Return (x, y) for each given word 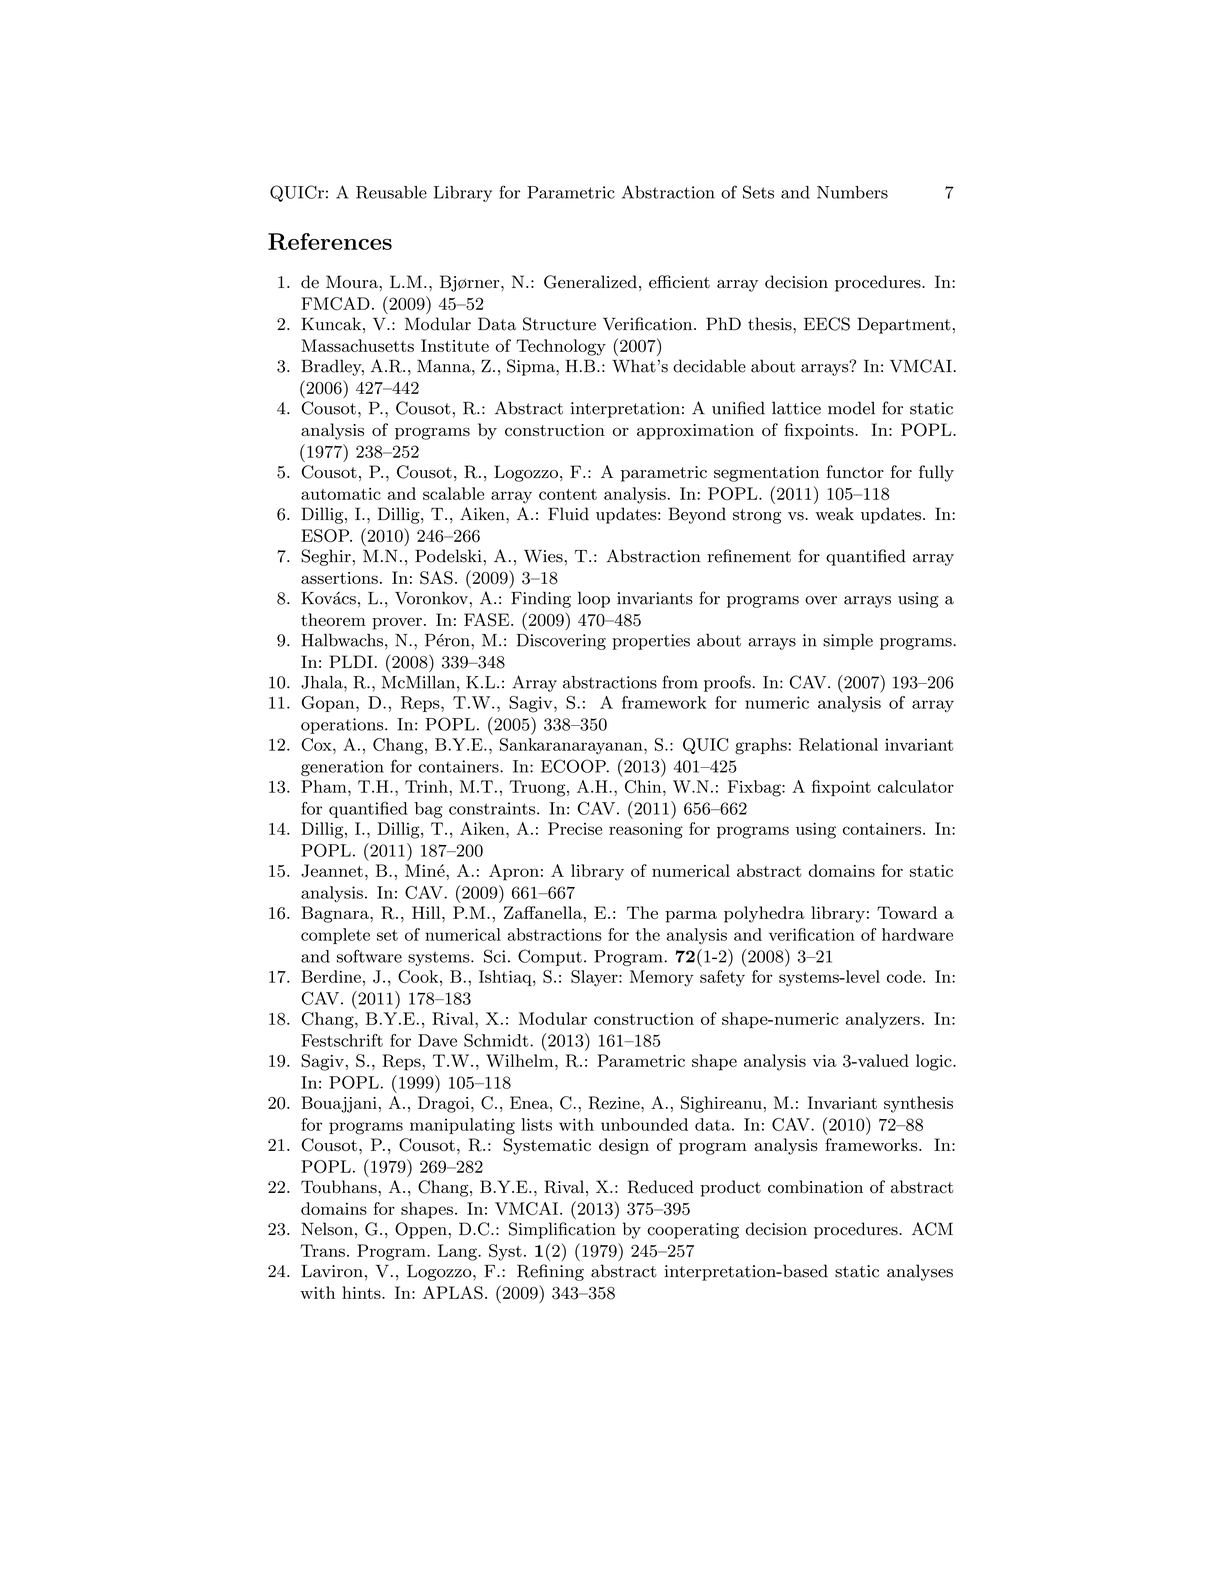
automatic (341, 494)
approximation (695, 432)
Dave (437, 1040)
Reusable (391, 192)
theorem (333, 619)
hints (362, 1292)
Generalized (590, 282)
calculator (916, 786)
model (851, 408)
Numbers (852, 192)
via (824, 1061)
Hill (427, 912)
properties (651, 642)
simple (848, 642)
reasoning (646, 831)
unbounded (644, 1124)
